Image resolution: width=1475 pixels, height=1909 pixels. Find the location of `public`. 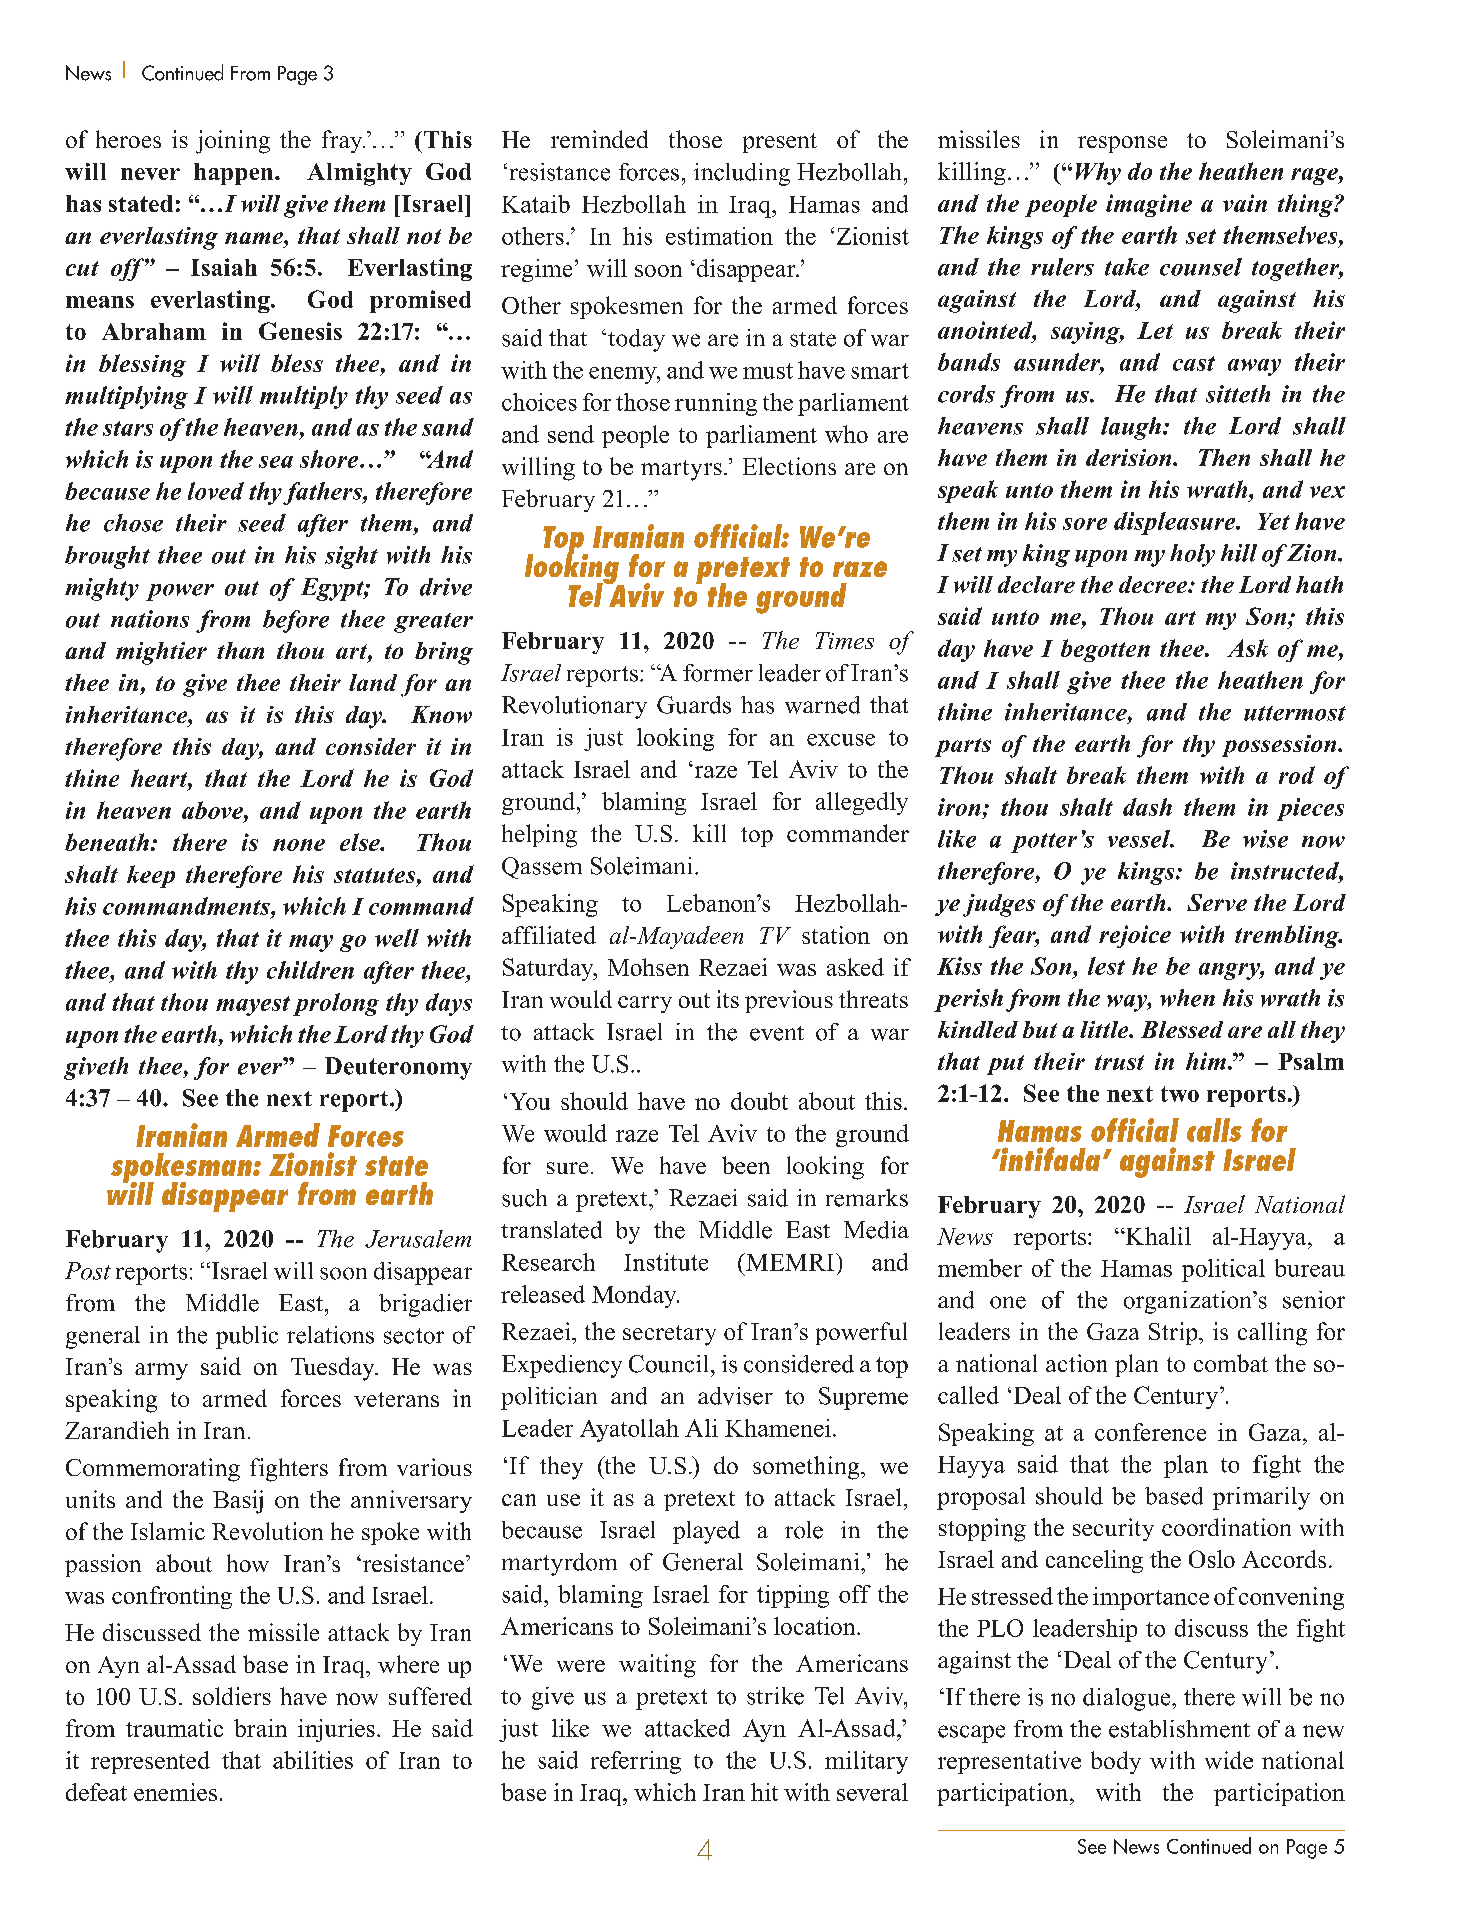

public is located at coordinates (247, 1337).
